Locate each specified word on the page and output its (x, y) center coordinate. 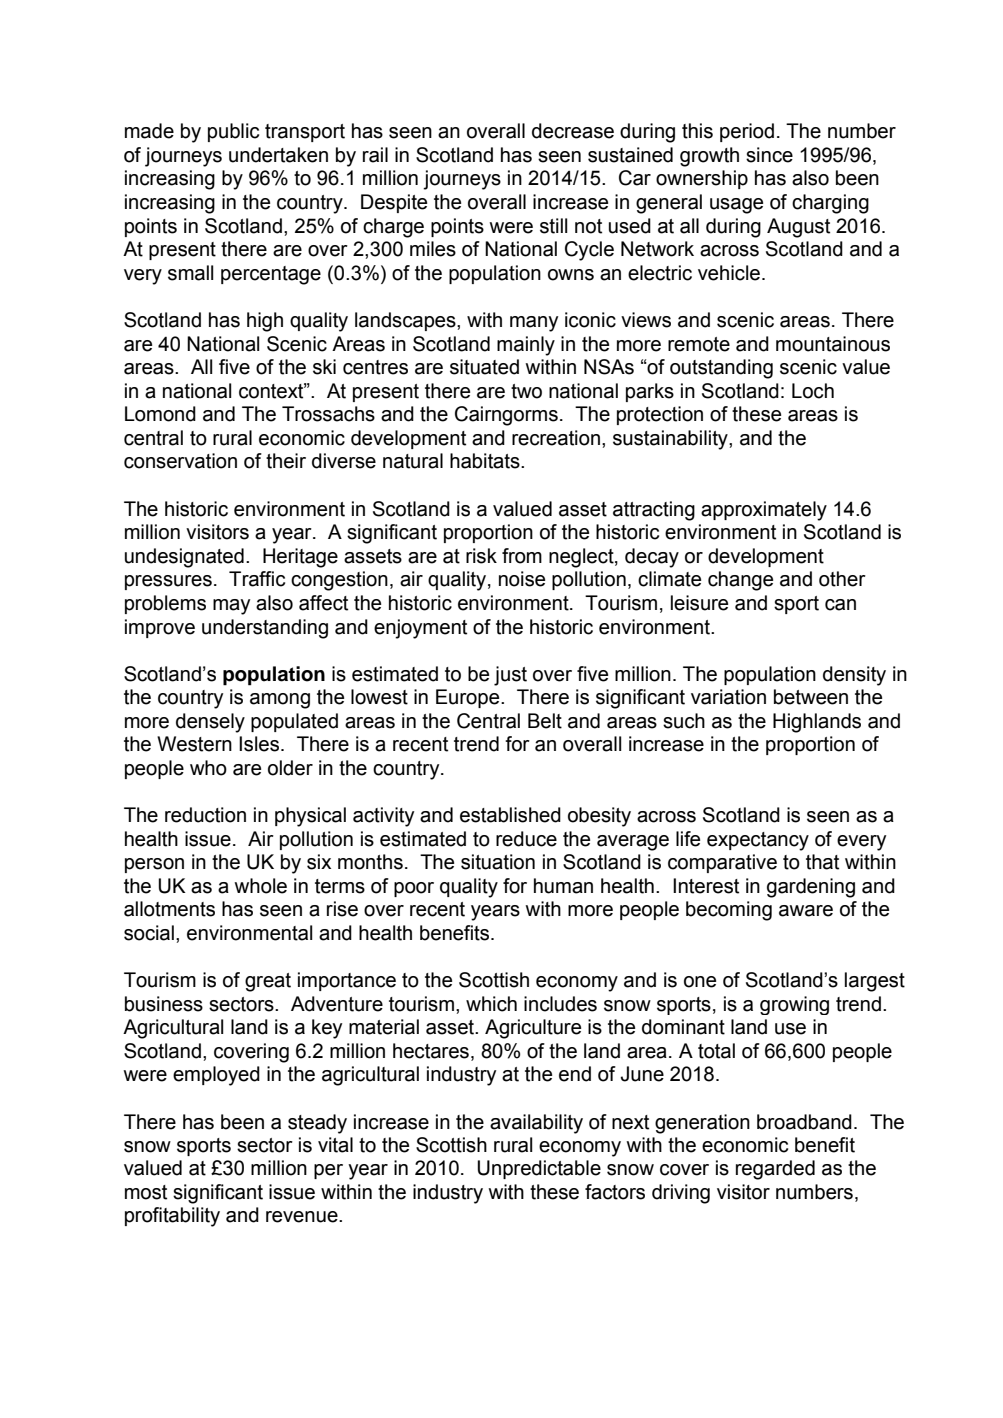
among (280, 701)
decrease (573, 131)
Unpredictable (539, 1169)
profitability (172, 1217)
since (769, 155)
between (811, 697)
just (510, 676)
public (233, 132)
